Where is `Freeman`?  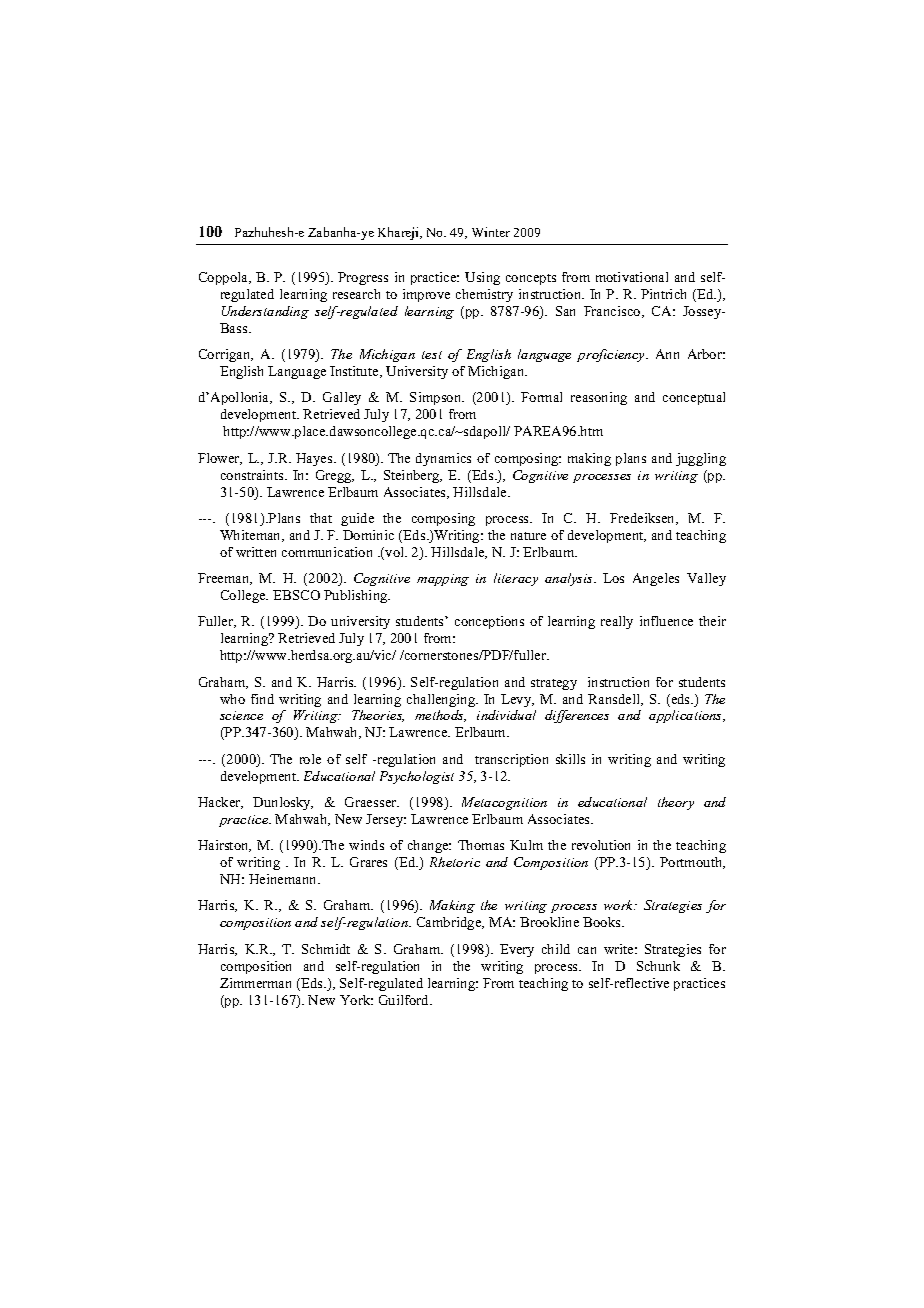
Freeman is located at coordinates (225, 579).
